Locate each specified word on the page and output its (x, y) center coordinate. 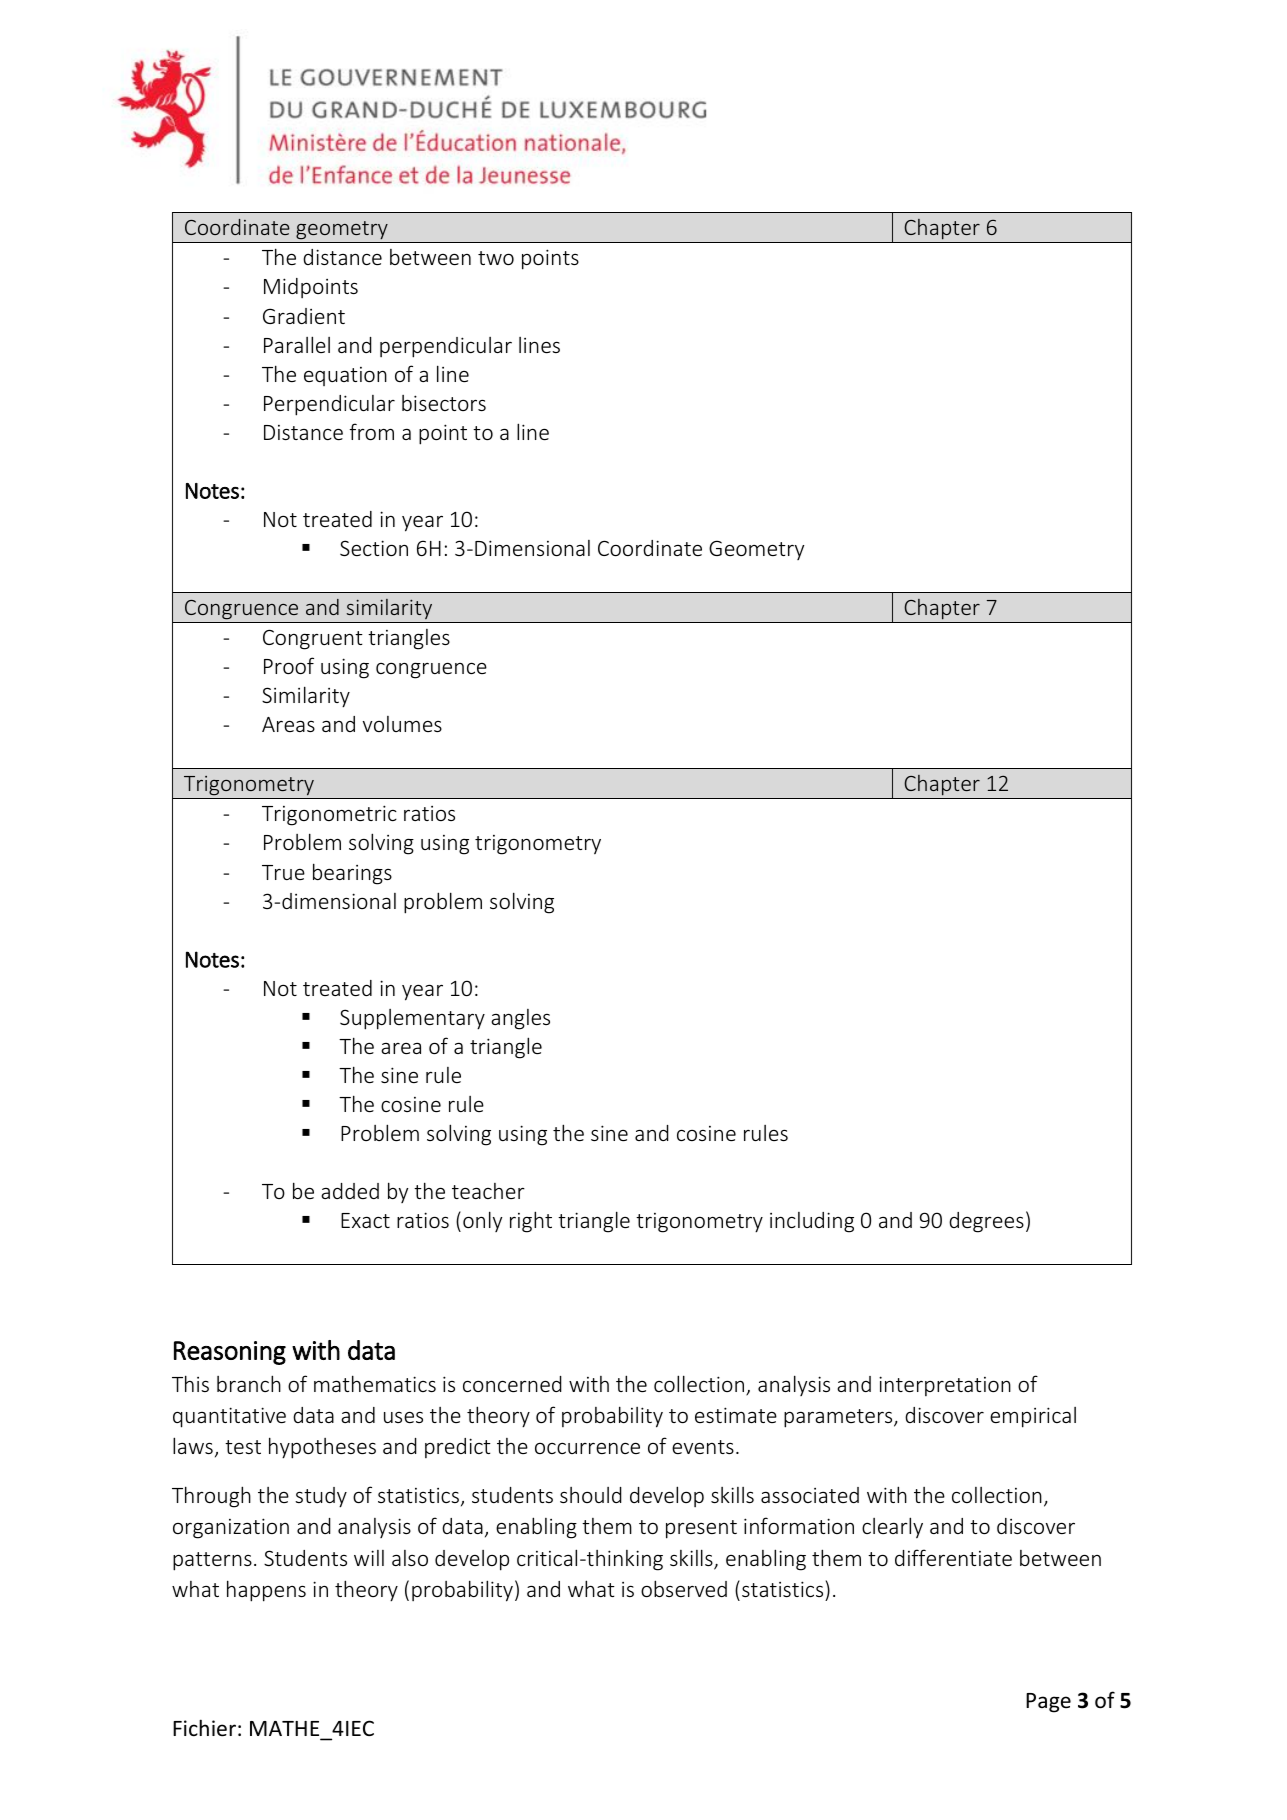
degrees (986, 1222)
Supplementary (412, 1019)
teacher (488, 1191)
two (496, 258)
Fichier (204, 1728)
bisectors (444, 403)
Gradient (304, 316)
